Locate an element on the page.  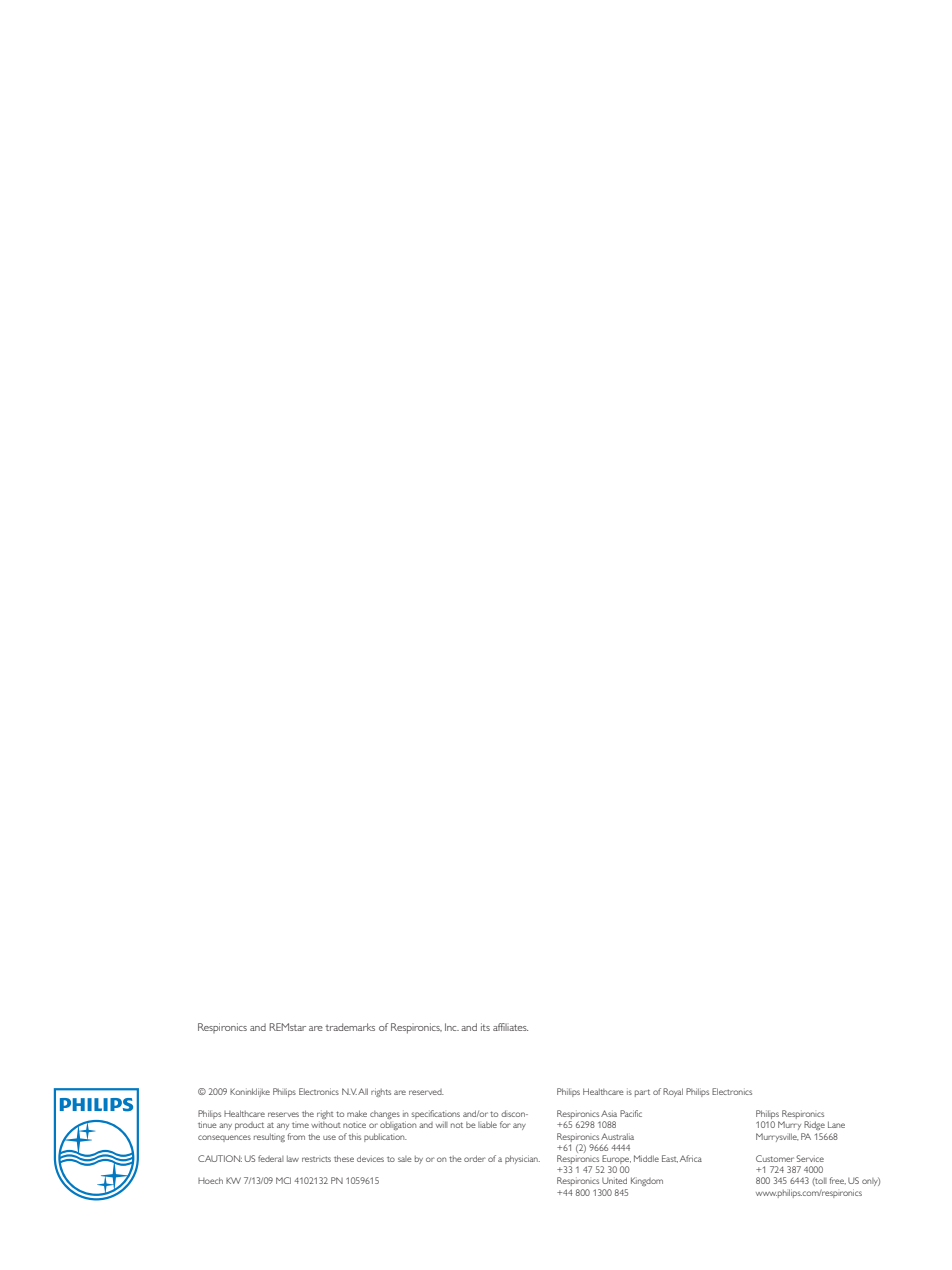
All is located at coordinates (363, 1091).
